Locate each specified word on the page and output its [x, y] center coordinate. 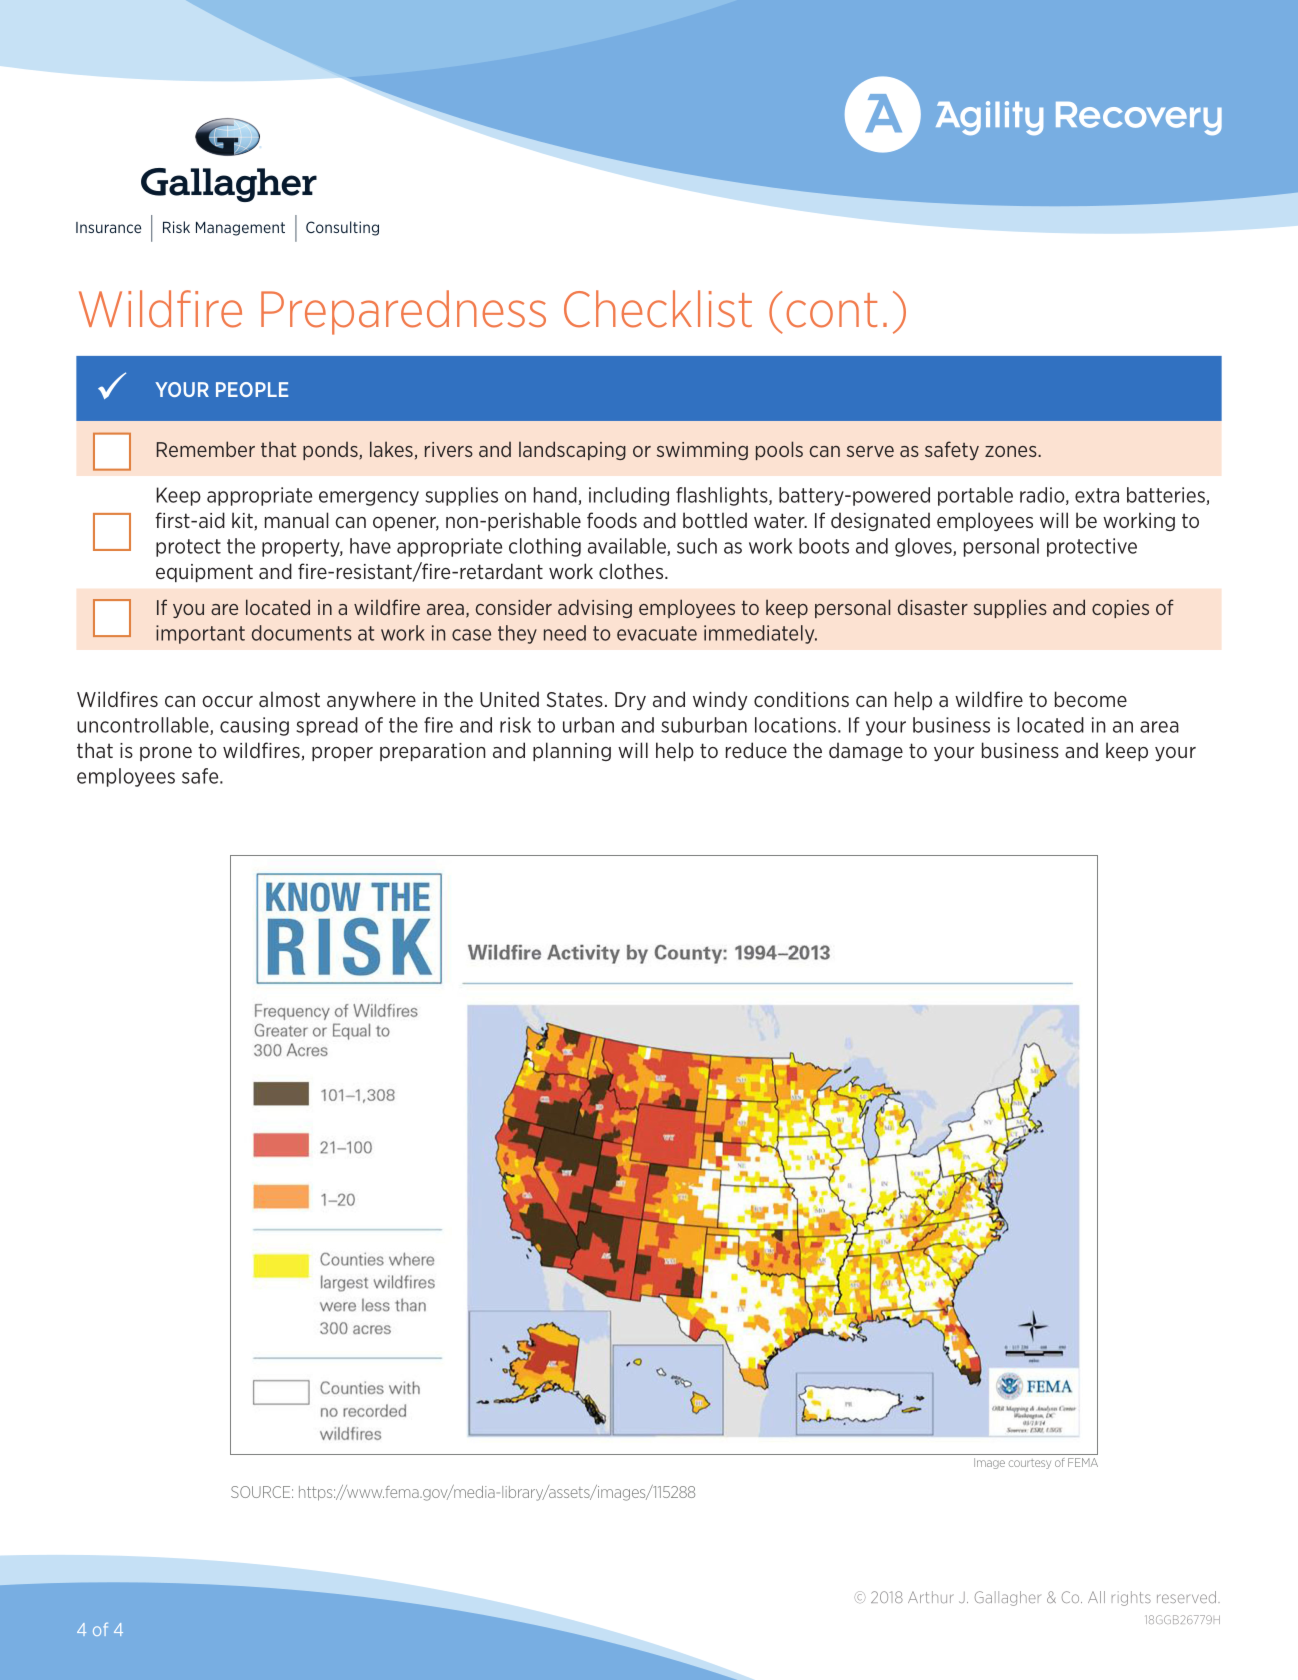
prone [166, 753]
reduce [756, 750]
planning [572, 751]
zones [1012, 451]
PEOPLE [252, 389]
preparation [432, 752]
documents [302, 633]
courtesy [1030, 1464]
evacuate [657, 633]
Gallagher [1008, 1598]
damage [866, 751]
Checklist [658, 309]
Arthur [931, 1597]
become [1091, 699]
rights [1131, 1598]
